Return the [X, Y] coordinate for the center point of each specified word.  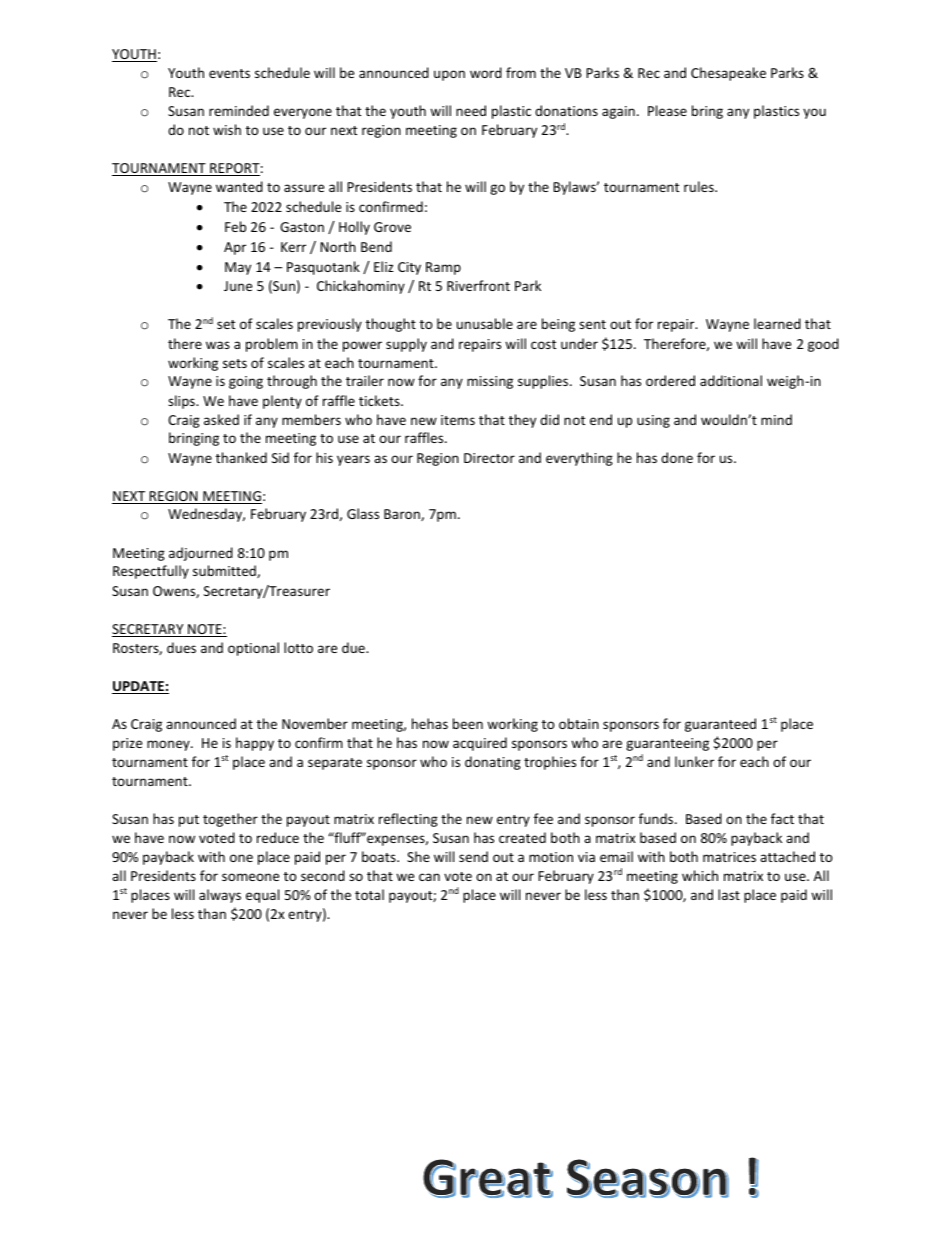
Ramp [443, 268]
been [468, 723]
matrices [729, 857]
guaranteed [720, 725]
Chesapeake [728, 74]
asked [221, 419]
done [677, 457]
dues [181, 647]
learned [777, 323]
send [473, 856]
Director [489, 458]
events [229, 73]
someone [250, 877]
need [471, 110]
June [238, 286]
